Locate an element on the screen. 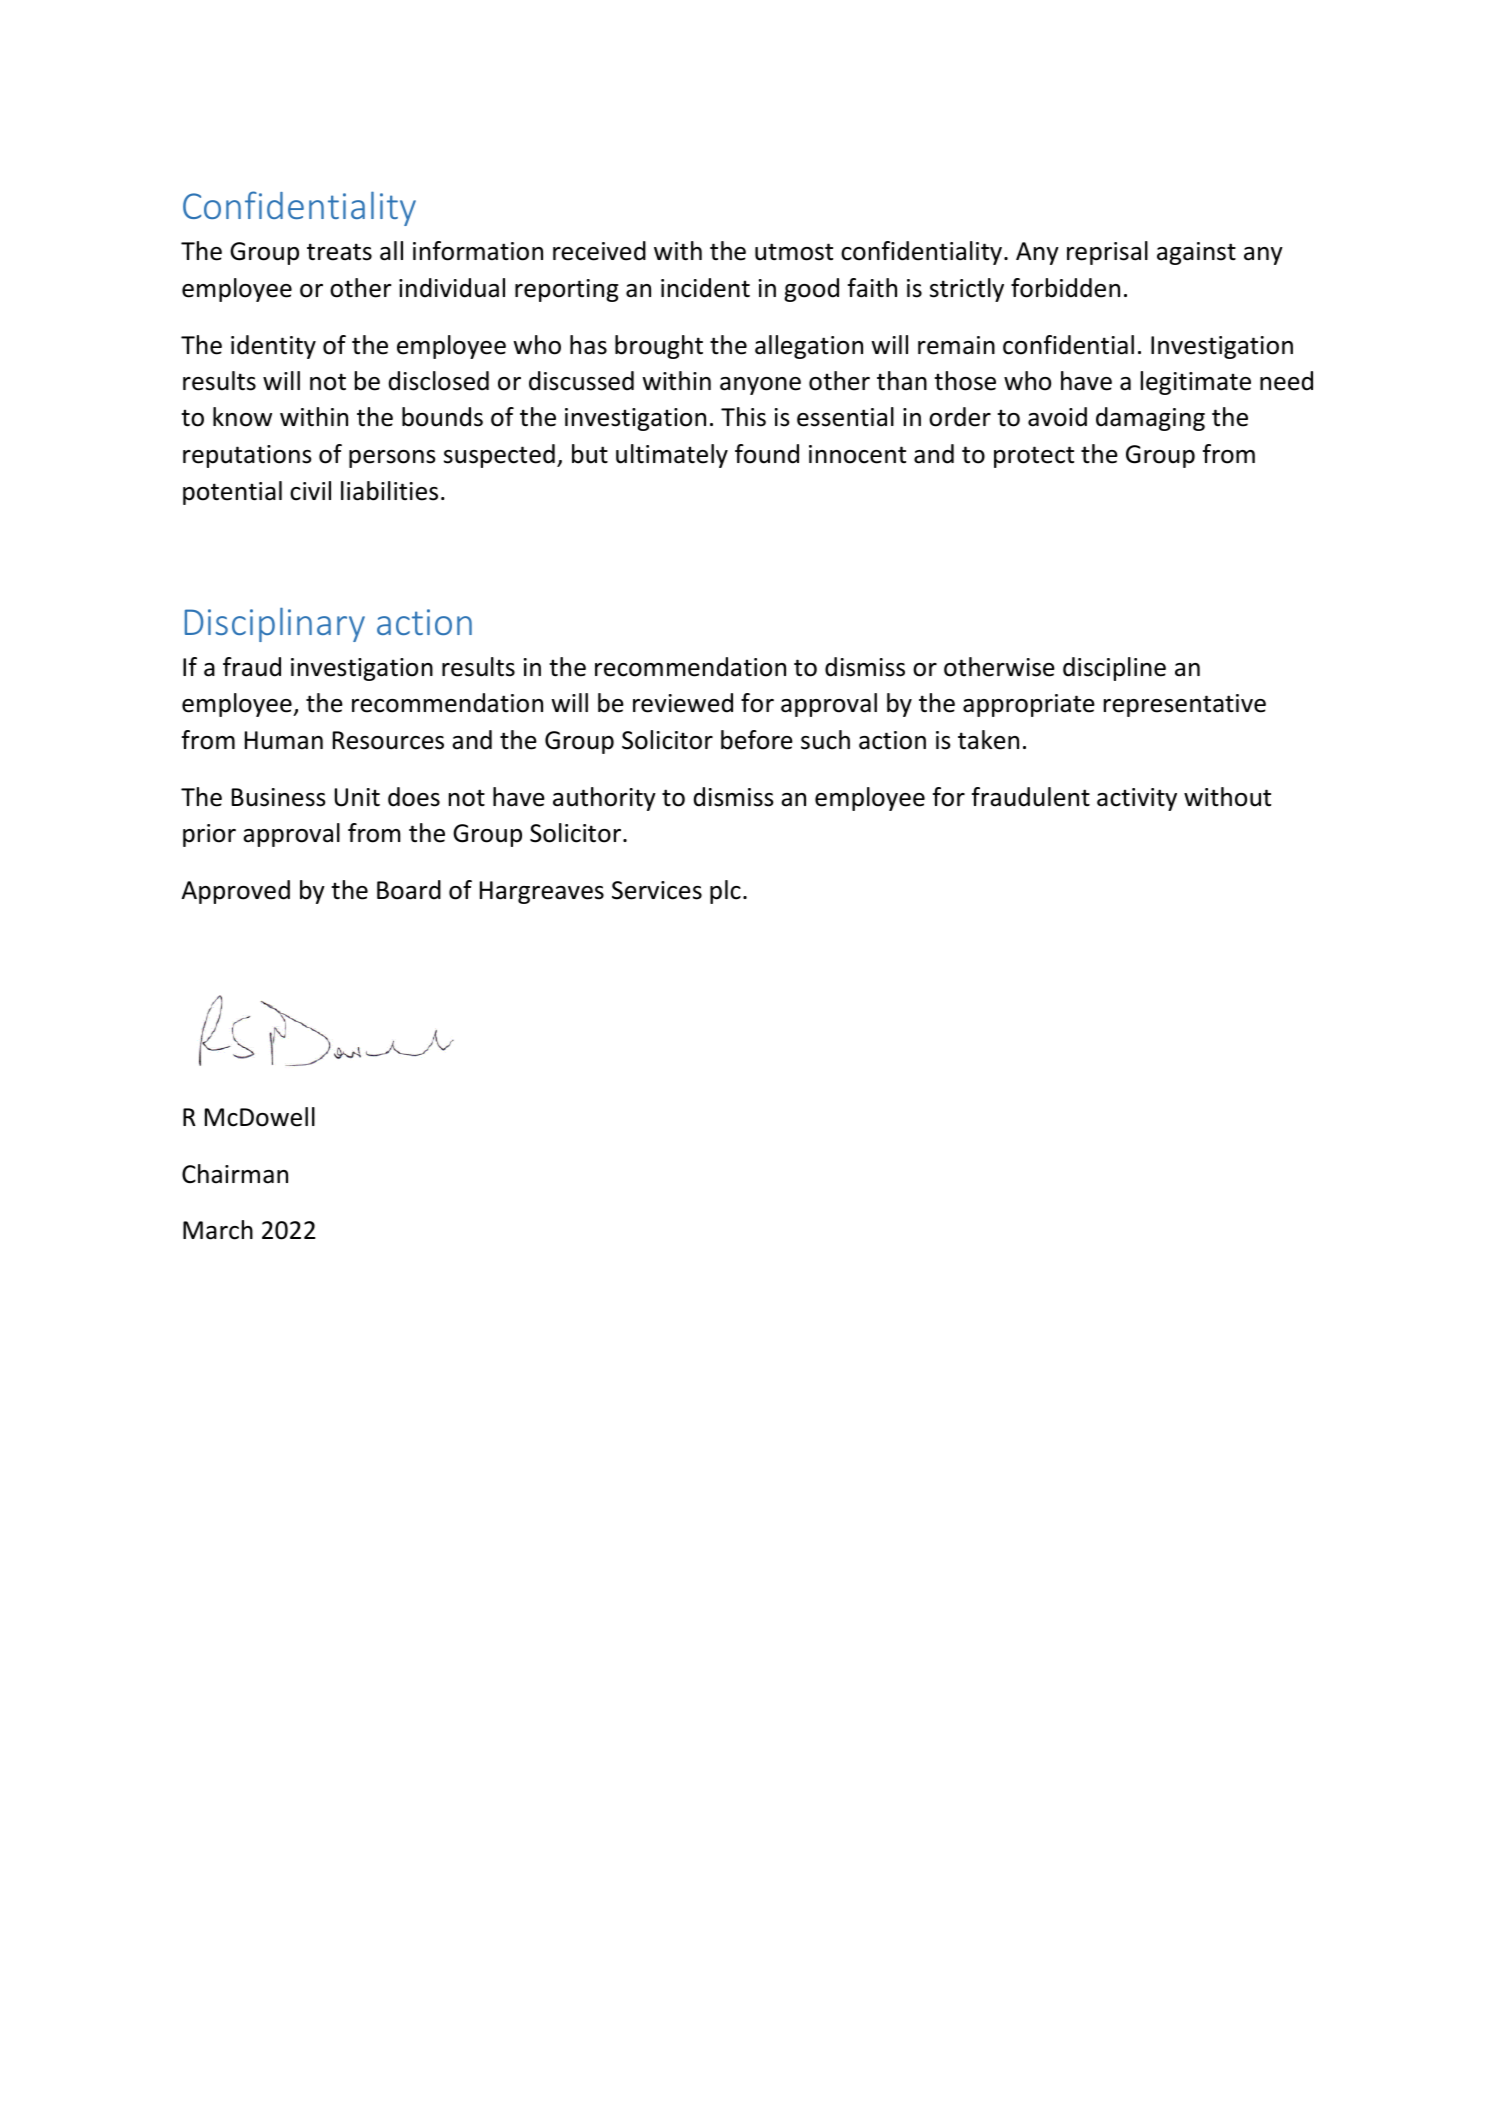 Image resolution: width=1499 pixels, height=2121 pixels. Chairman is located at coordinates (235, 1174).
